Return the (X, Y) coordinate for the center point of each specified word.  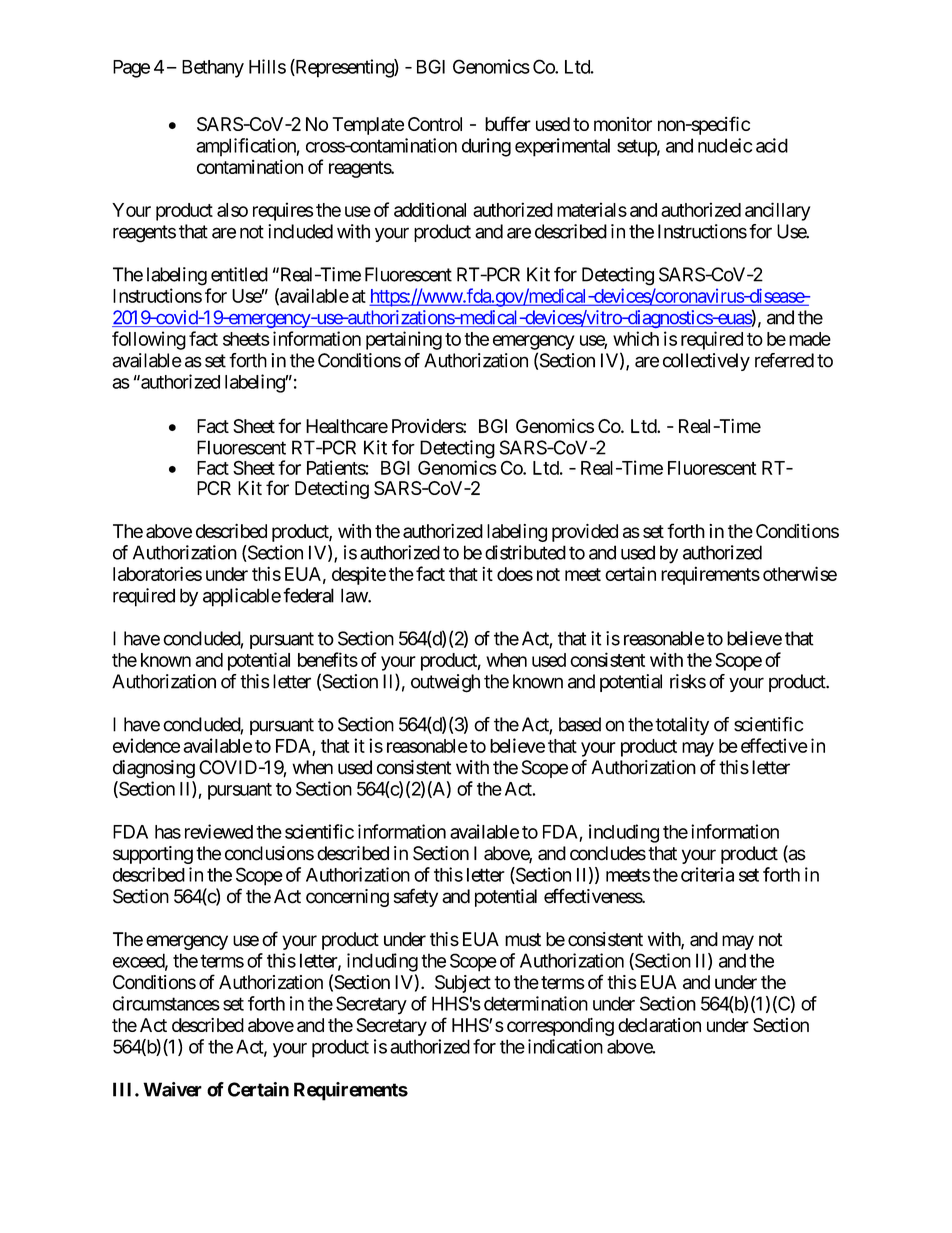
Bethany (213, 69)
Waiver (172, 1089)
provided (585, 533)
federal (308, 595)
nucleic (725, 145)
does (515, 574)
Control (435, 124)
